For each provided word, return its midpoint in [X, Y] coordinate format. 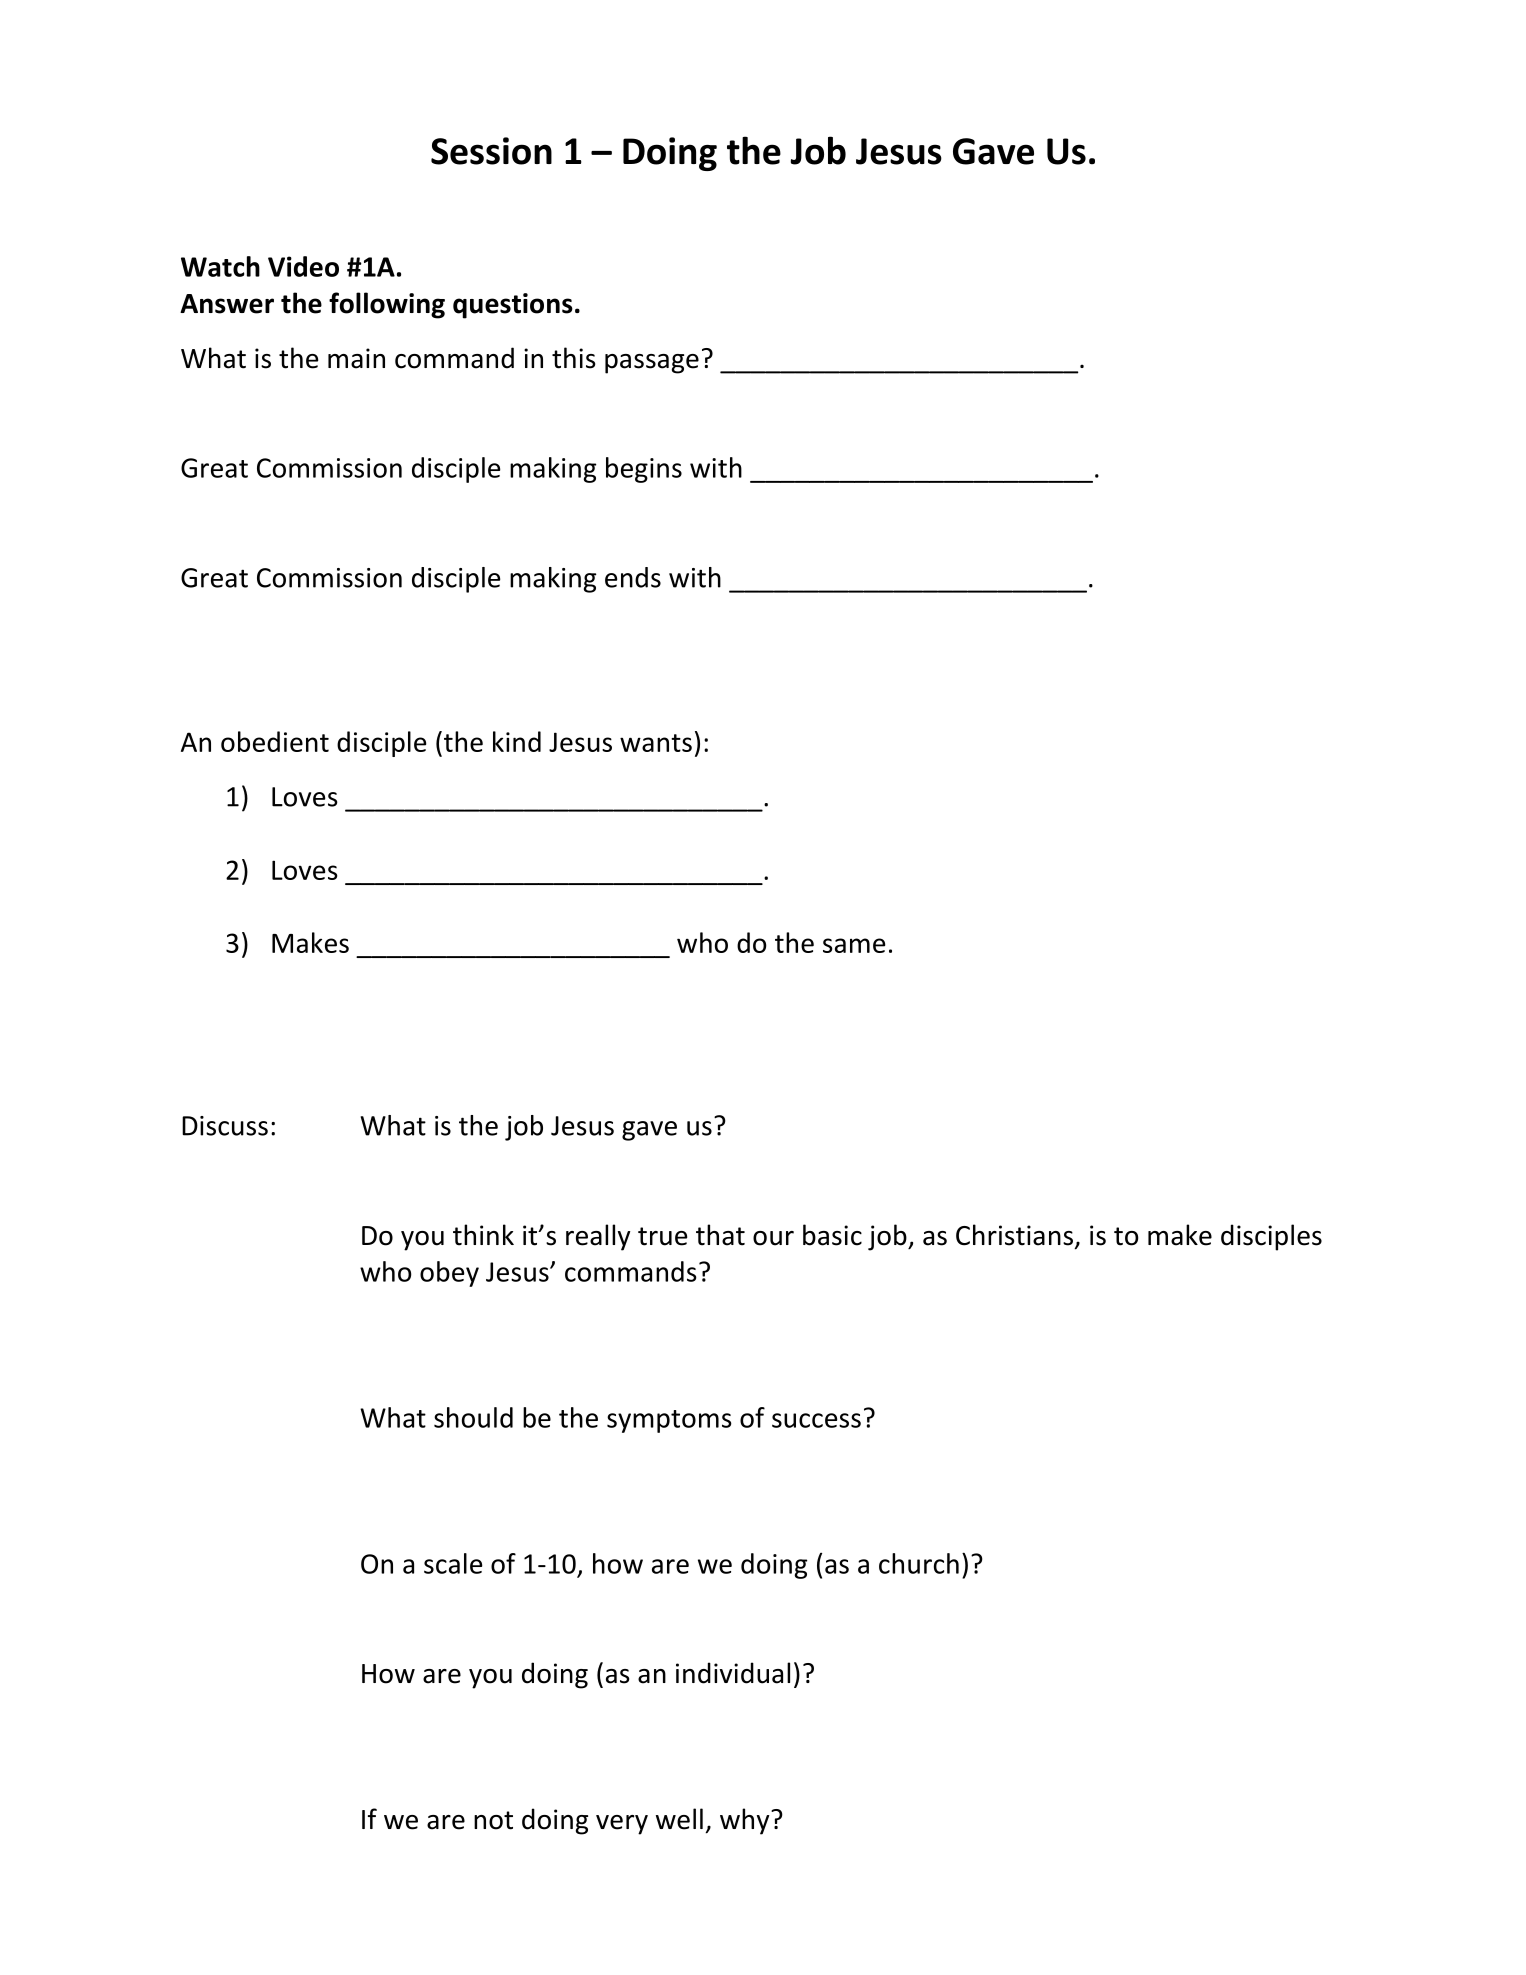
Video [303, 266]
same [854, 945]
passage [652, 364]
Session [491, 151]
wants [656, 743]
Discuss [225, 1126]
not [493, 1820]
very [622, 1825]
